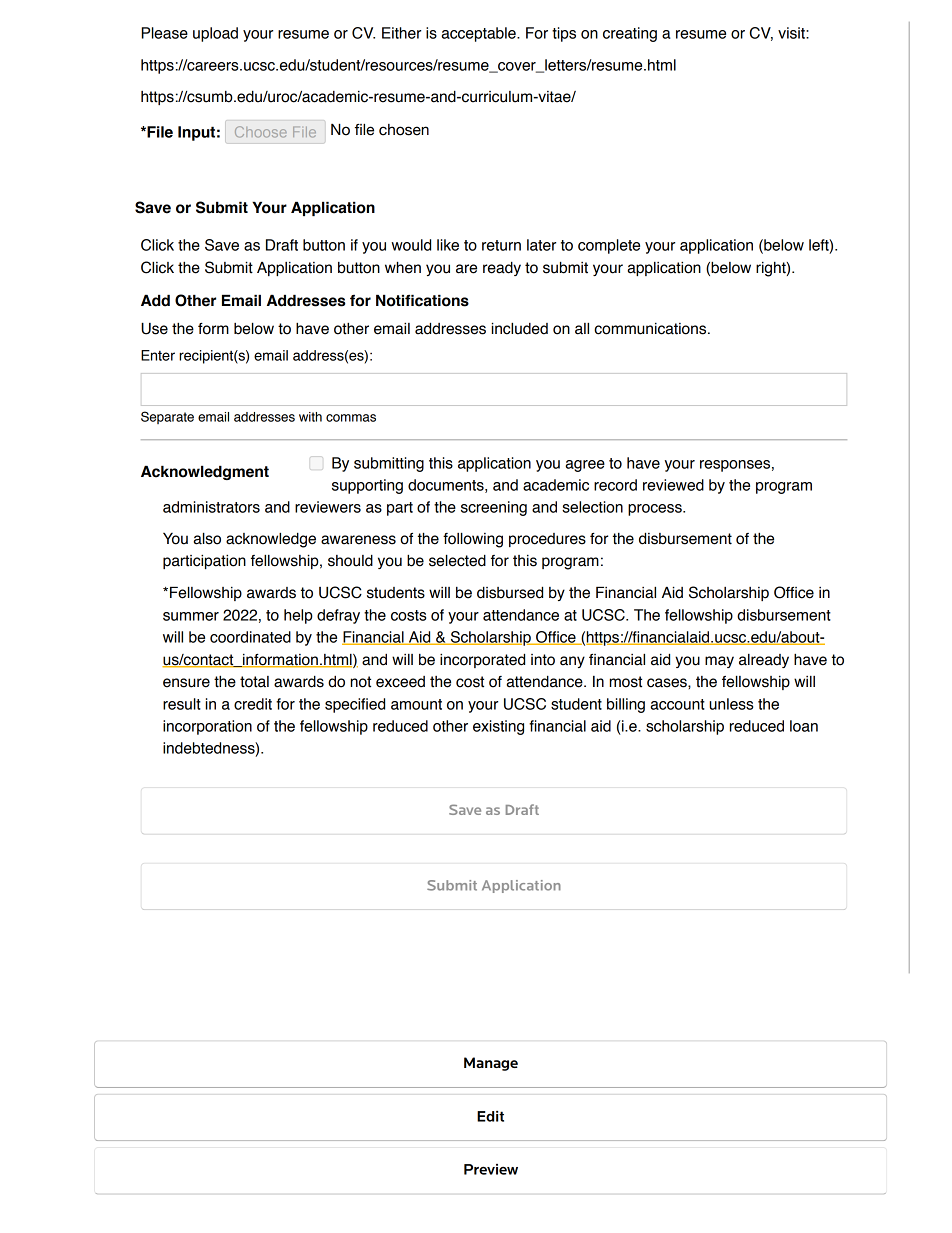  I want to click on screening, so click(494, 508).
